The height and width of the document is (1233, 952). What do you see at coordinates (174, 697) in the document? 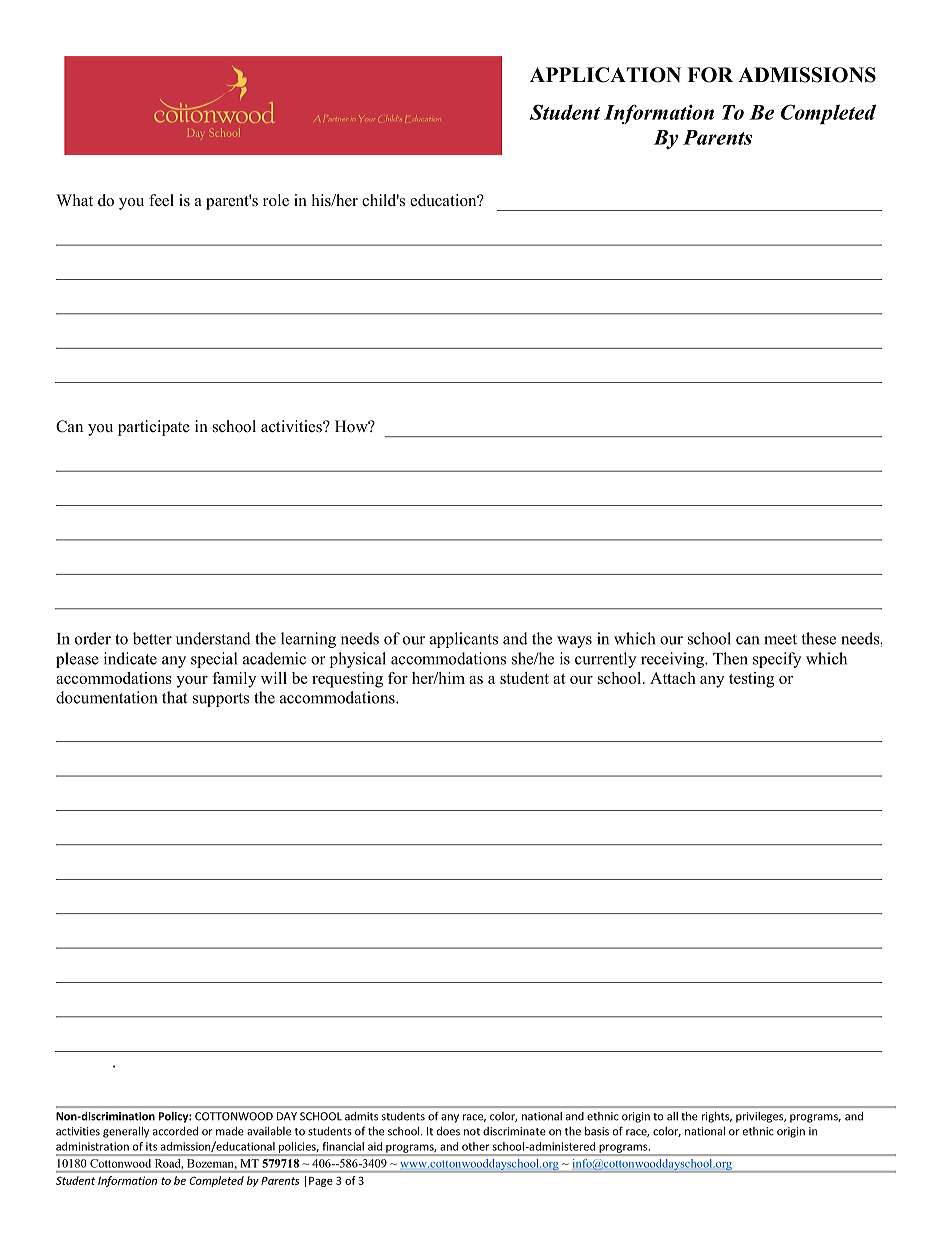
I see `that` at bounding box center [174, 697].
